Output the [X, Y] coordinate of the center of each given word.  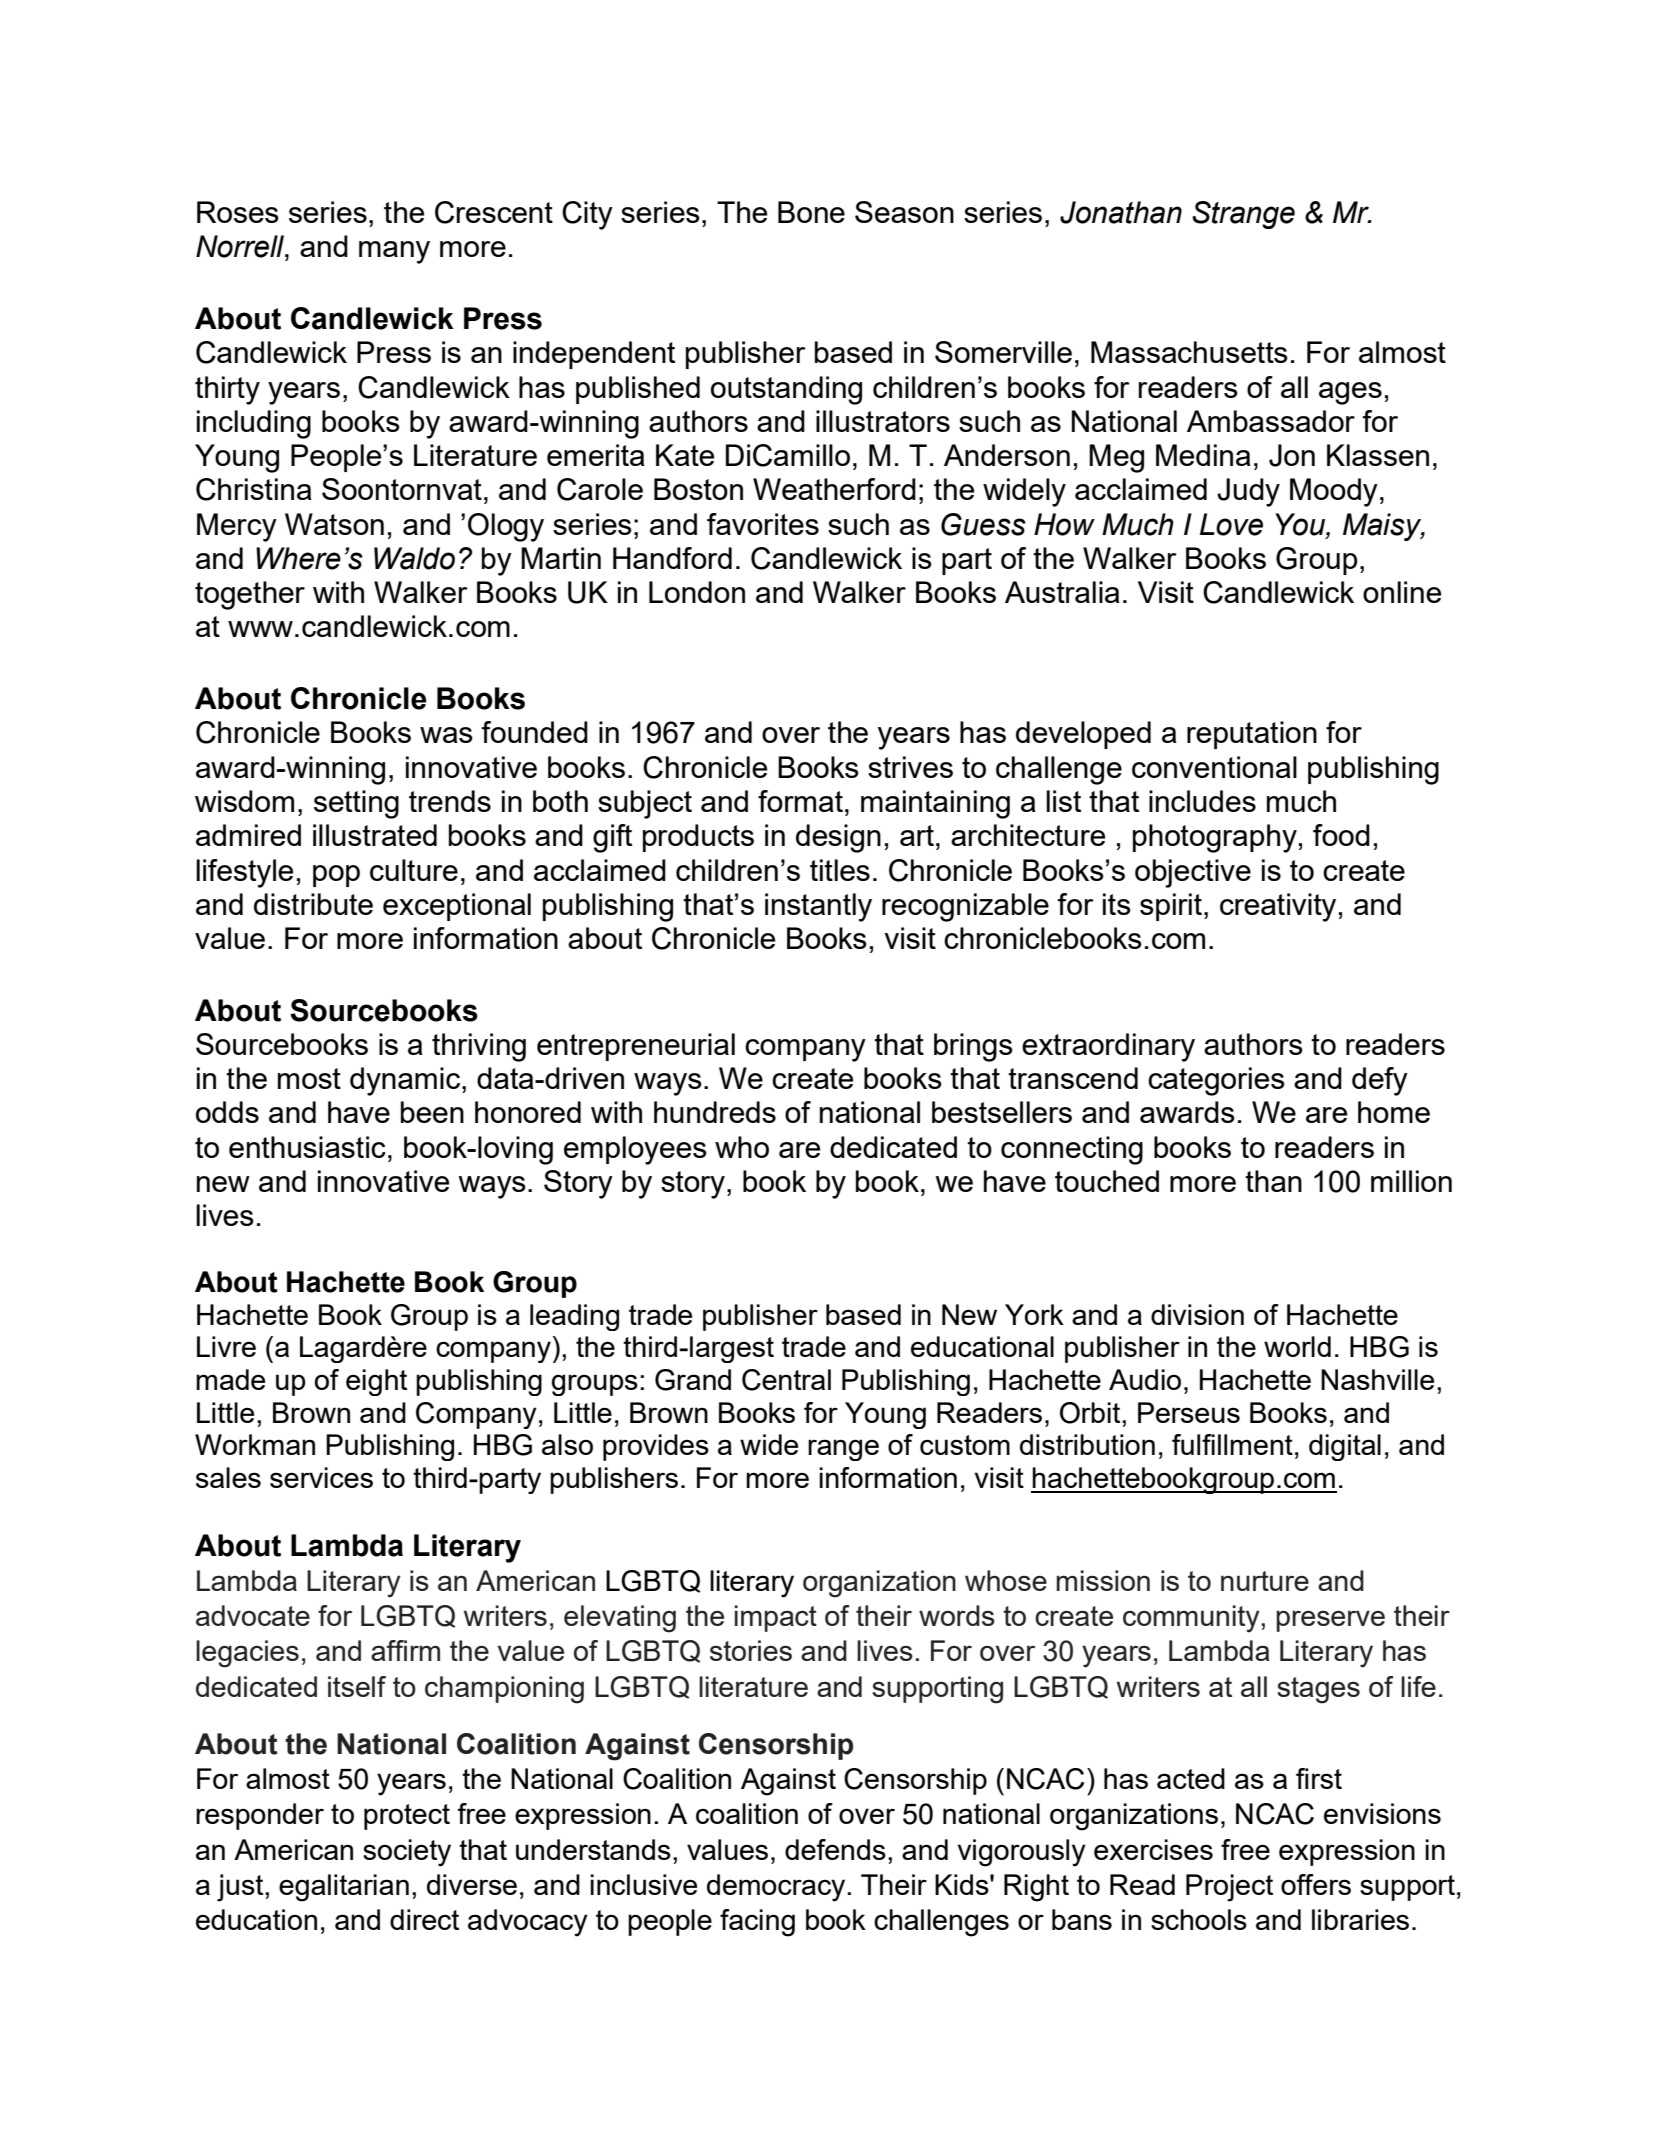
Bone [811, 212]
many [394, 252]
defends [835, 1849]
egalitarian [344, 1888]
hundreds [715, 1112]
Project [1229, 1888]
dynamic [405, 1081]
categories [1216, 1081]
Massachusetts [1189, 352]
